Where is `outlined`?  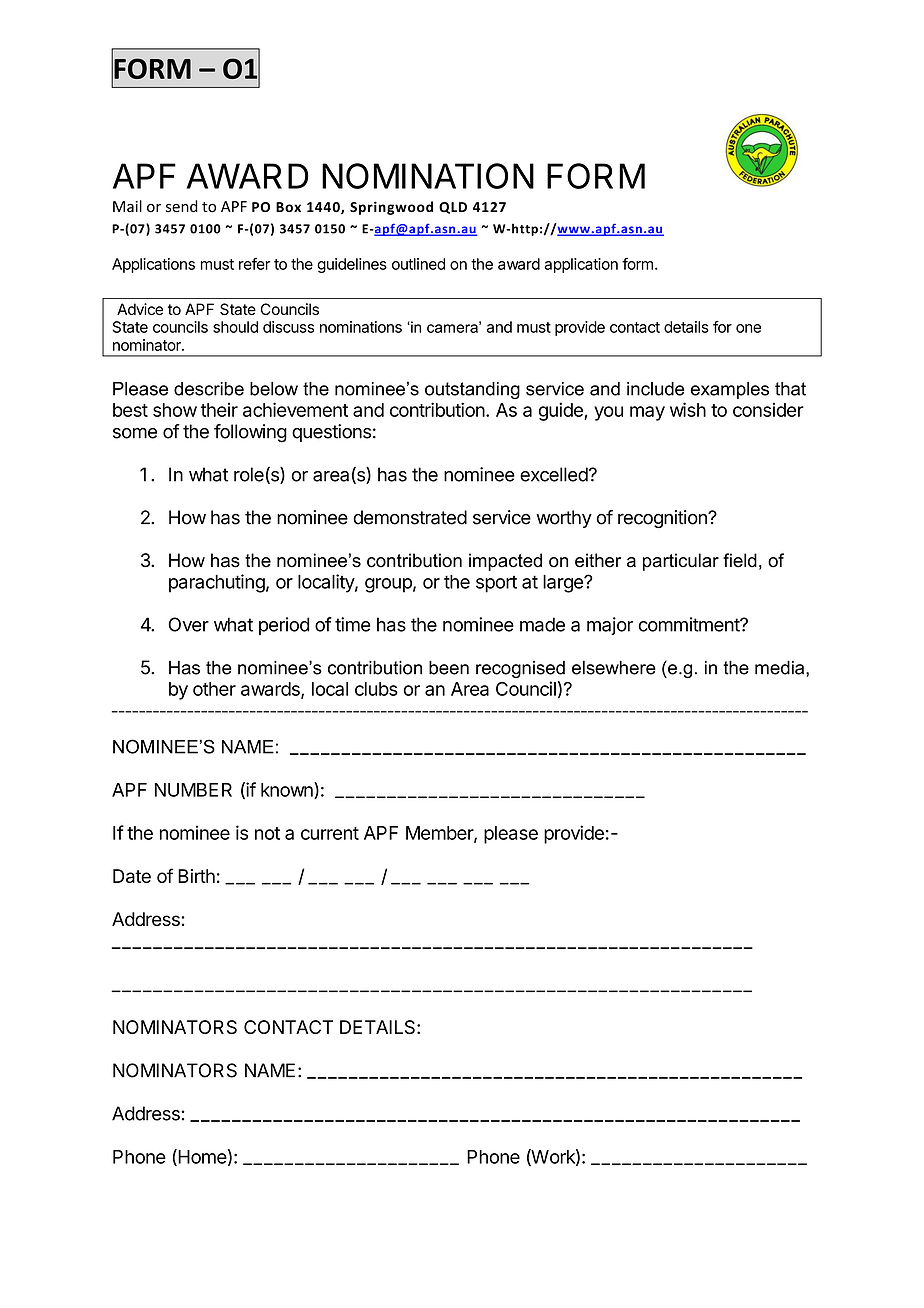
outlined is located at coordinates (418, 264).
